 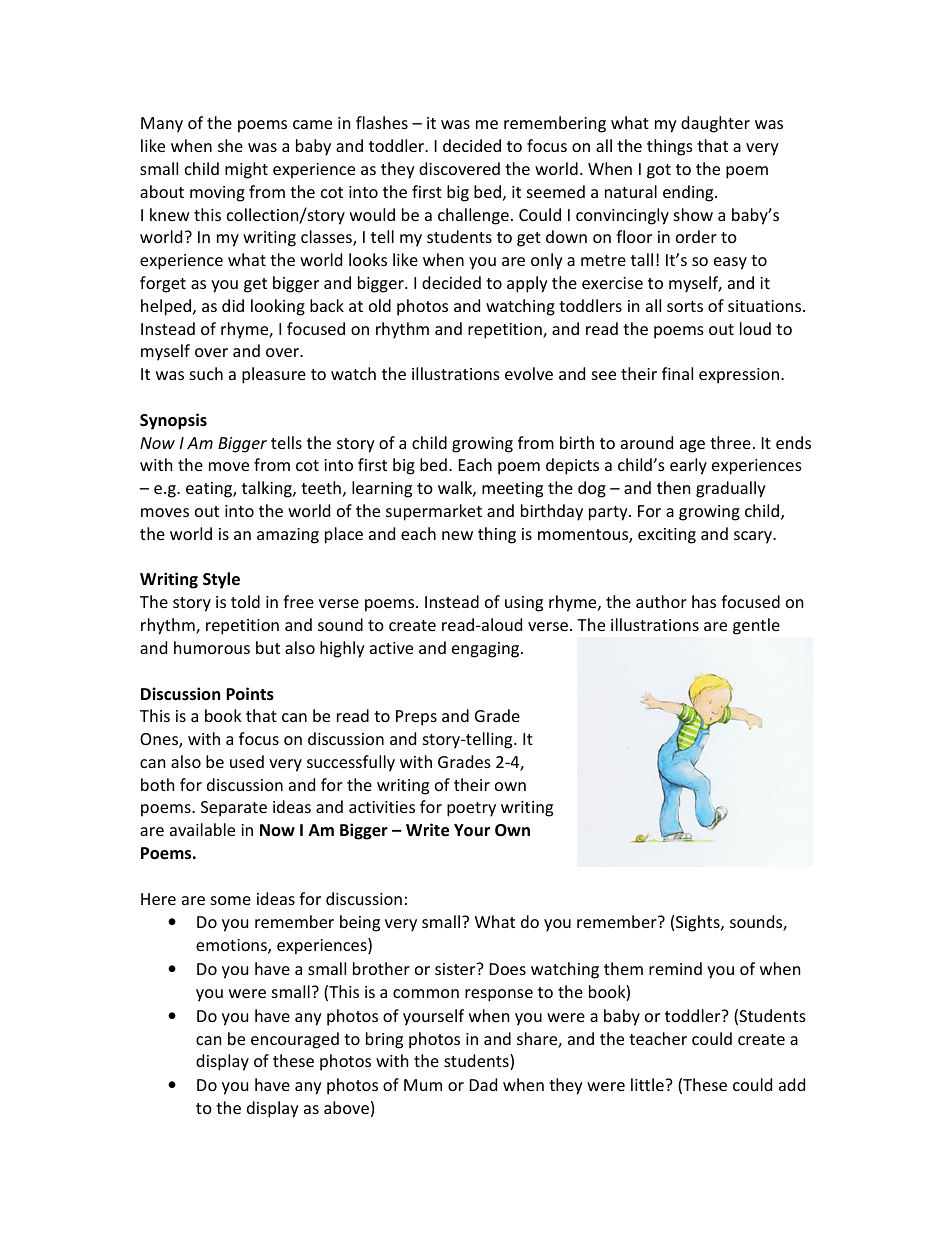 What do you see at coordinates (202, 829) in the screenshot?
I see `available` at bounding box center [202, 829].
